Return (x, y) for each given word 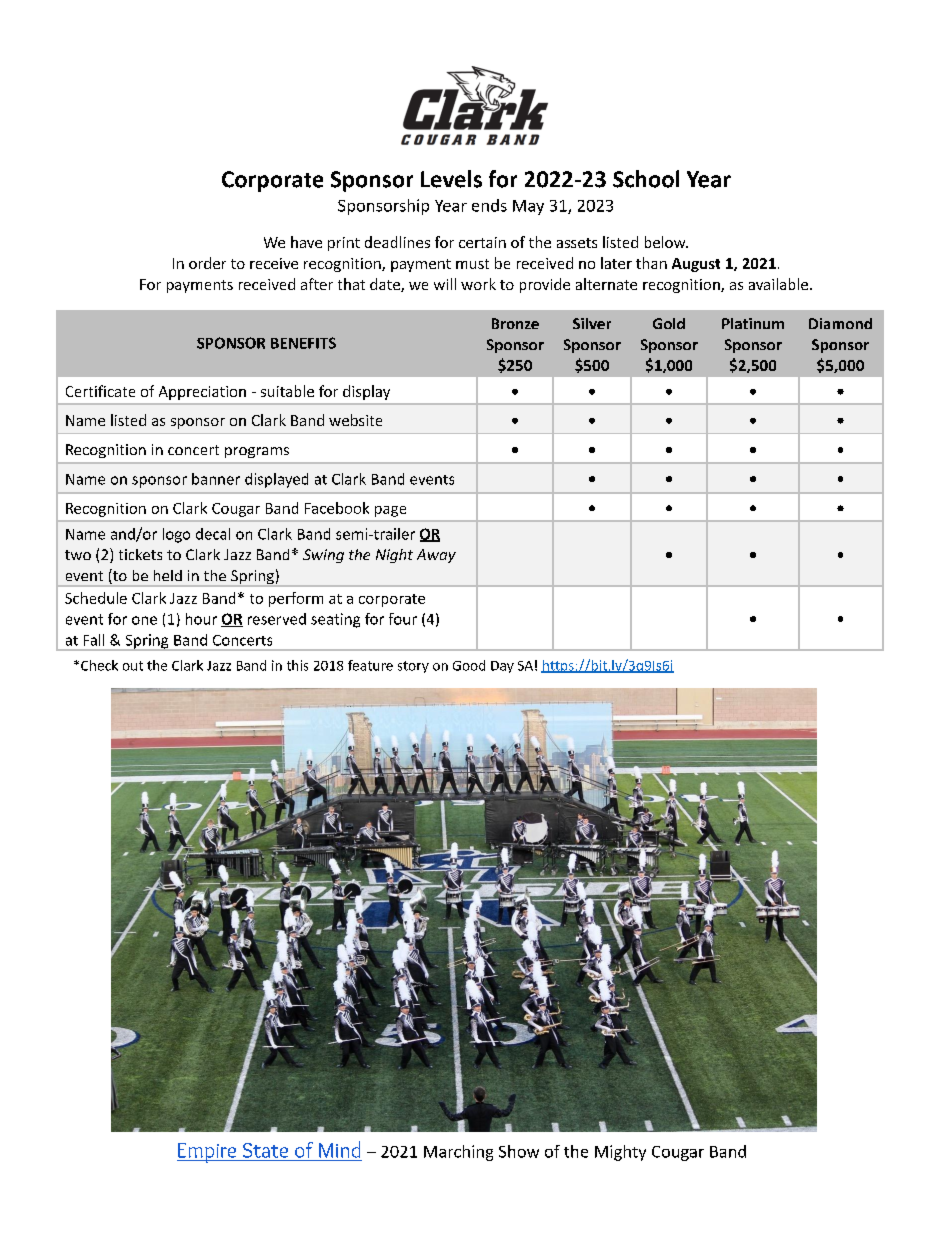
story (413, 667)
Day (502, 667)
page (390, 511)
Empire (207, 1153)
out (133, 666)
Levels (451, 179)
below (666, 242)
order (207, 263)
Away (436, 556)
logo (176, 535)
